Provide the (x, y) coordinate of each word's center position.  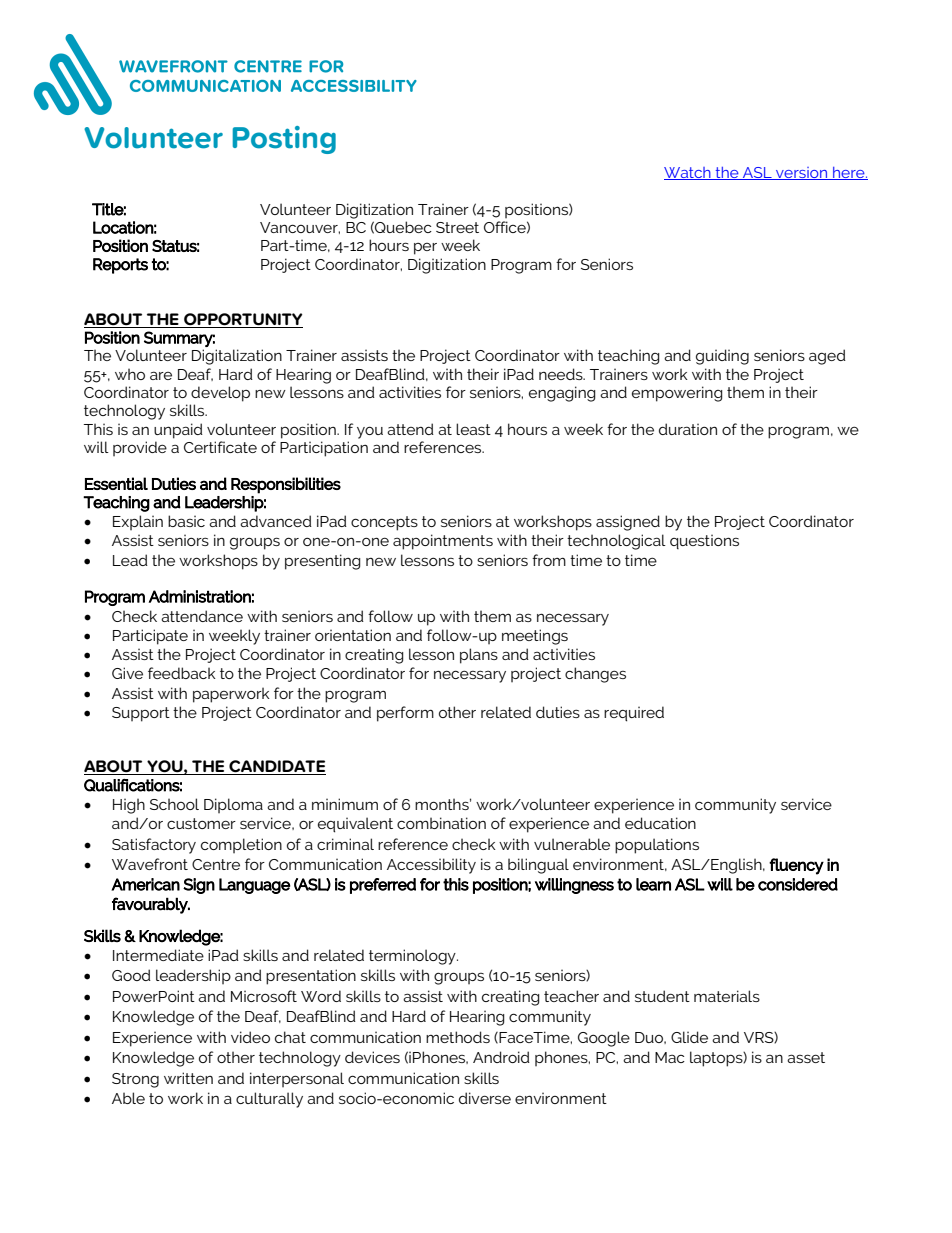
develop (220, 394)
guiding (722, 357)
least (473, 429)
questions (704, 541)
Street (457, 227)
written (188, 1078)
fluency (796, 866)
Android (501, 1057)
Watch (688, 173)
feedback (182, 673)
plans (479, 656)
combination (441, 823)
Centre (216, 864)
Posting (284, 140)
